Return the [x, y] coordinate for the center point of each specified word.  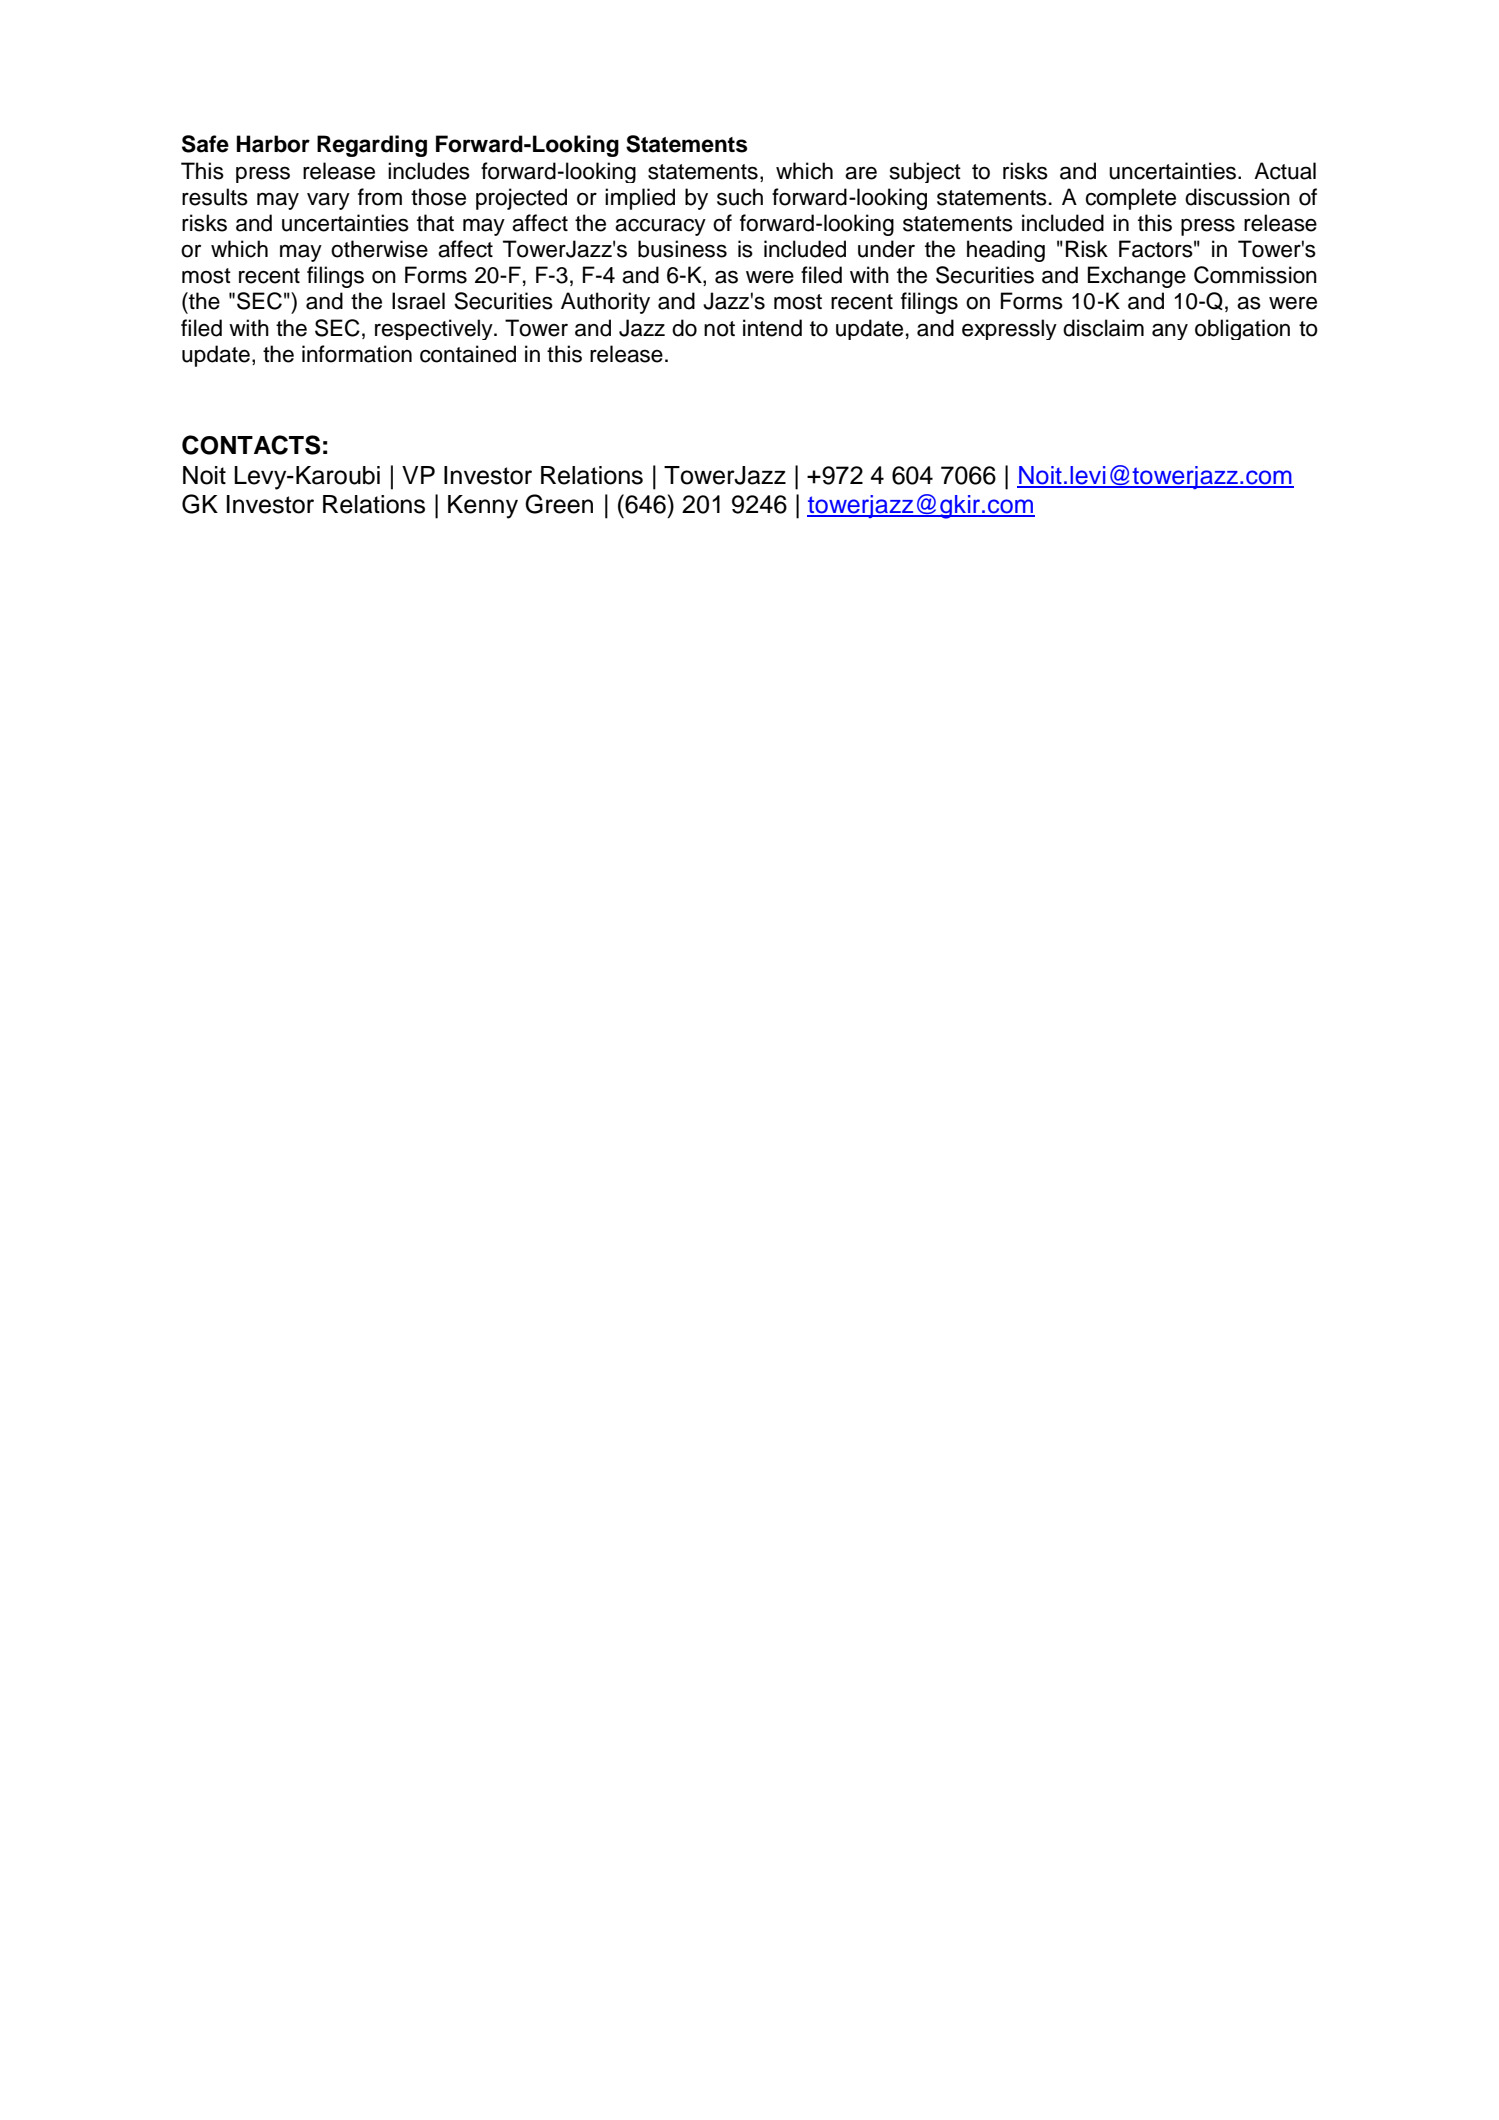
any [1170, 331]
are [861, 173]
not [719, 329]
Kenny [483, 507]
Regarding [372, 146]
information [357, 354]
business [682, 249]
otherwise [379, 249]
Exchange [1137, 277]
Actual [1285, 171]
